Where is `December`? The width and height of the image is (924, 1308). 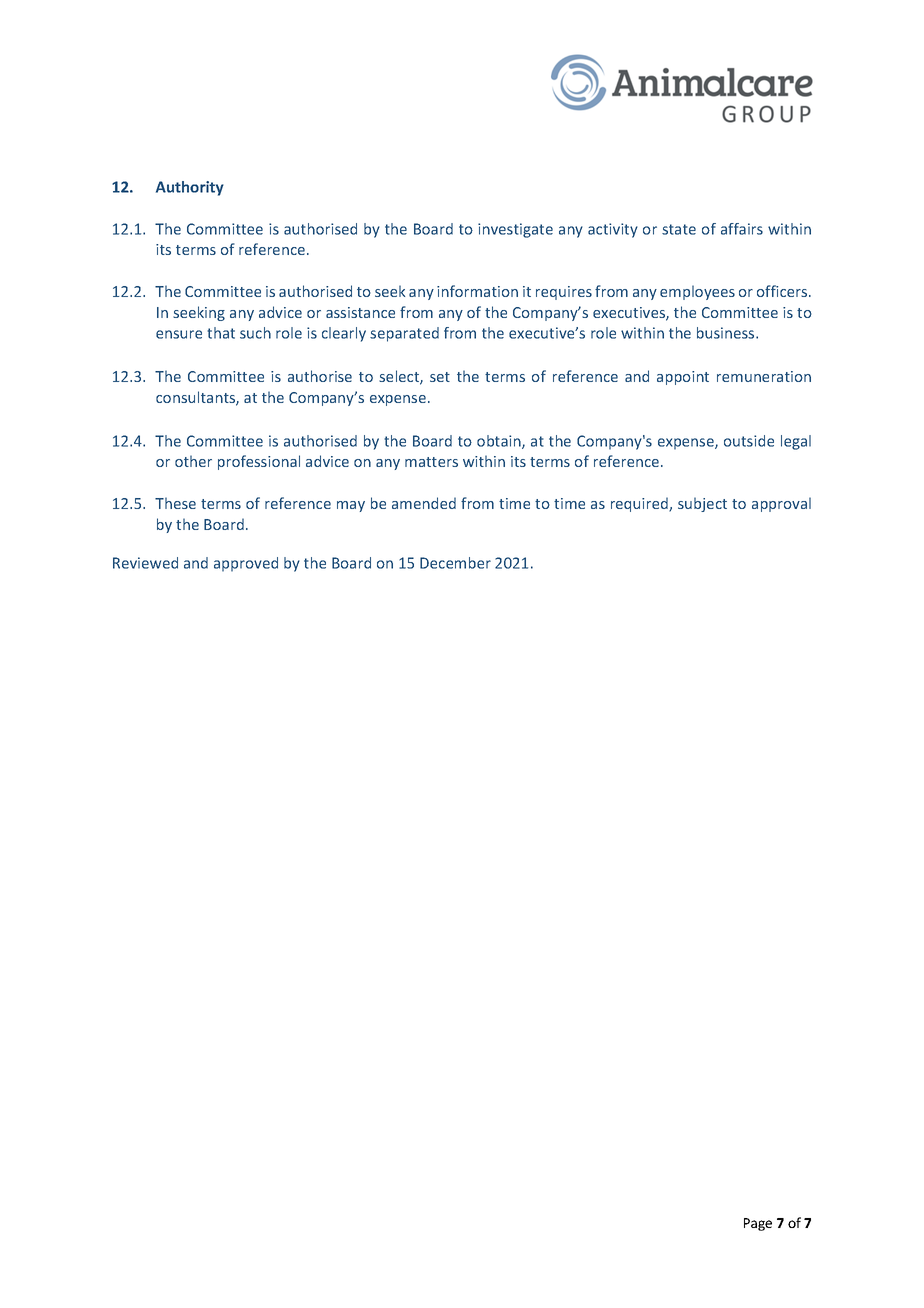
December is located at coordinates (455, 563).
